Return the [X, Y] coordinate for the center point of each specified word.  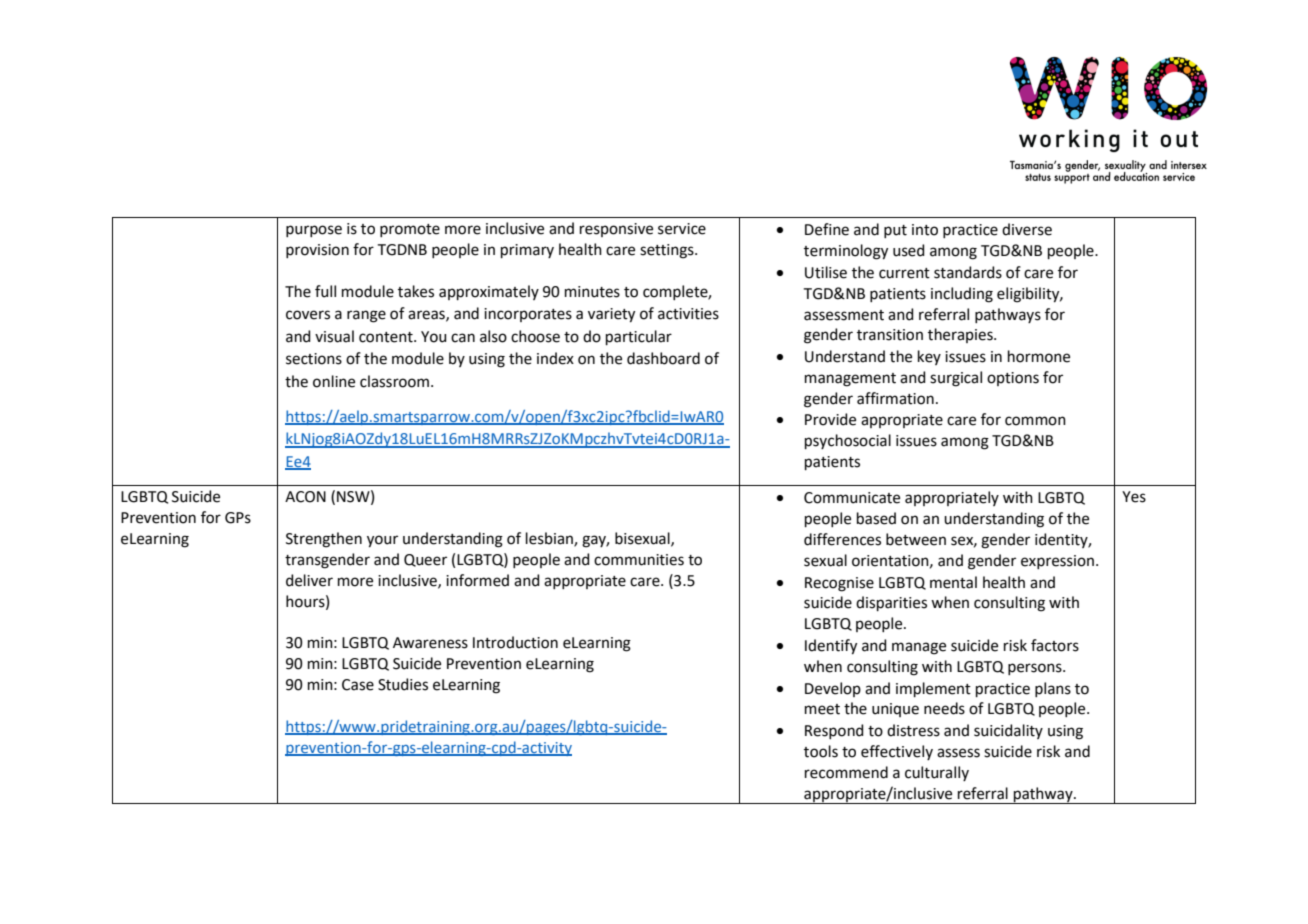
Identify [831, 647]
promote [410, 230]
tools [821, 751]
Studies [403, 684]
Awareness [430, 643]
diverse [1027, 229]
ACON [305, 497]
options [1013, 379]
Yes [1134, 497]
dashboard [663, 358]
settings [668, 251]
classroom [394, 381]
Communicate [852, 498]
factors [1055, 645]
